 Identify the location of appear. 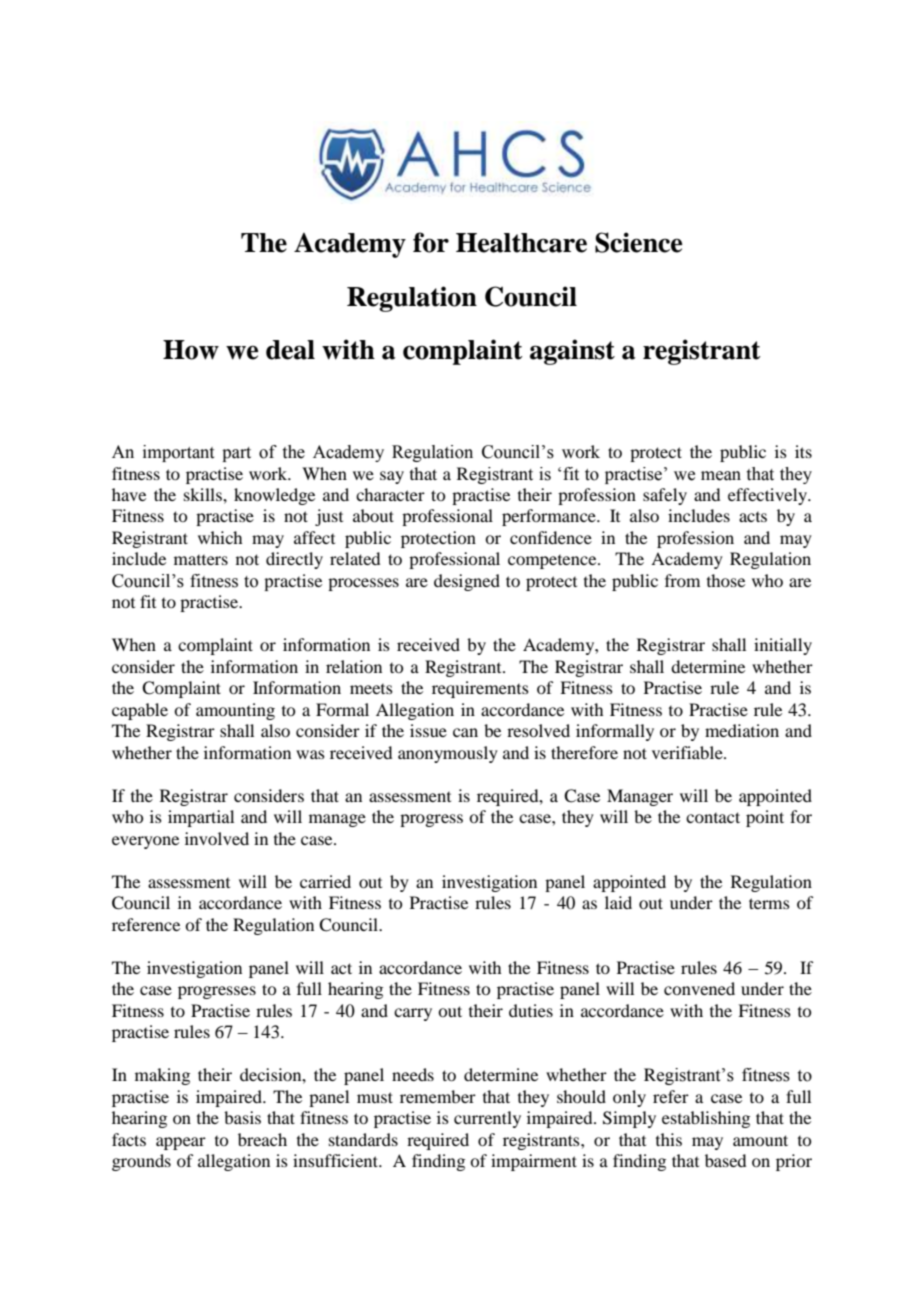
(181, 1143).
